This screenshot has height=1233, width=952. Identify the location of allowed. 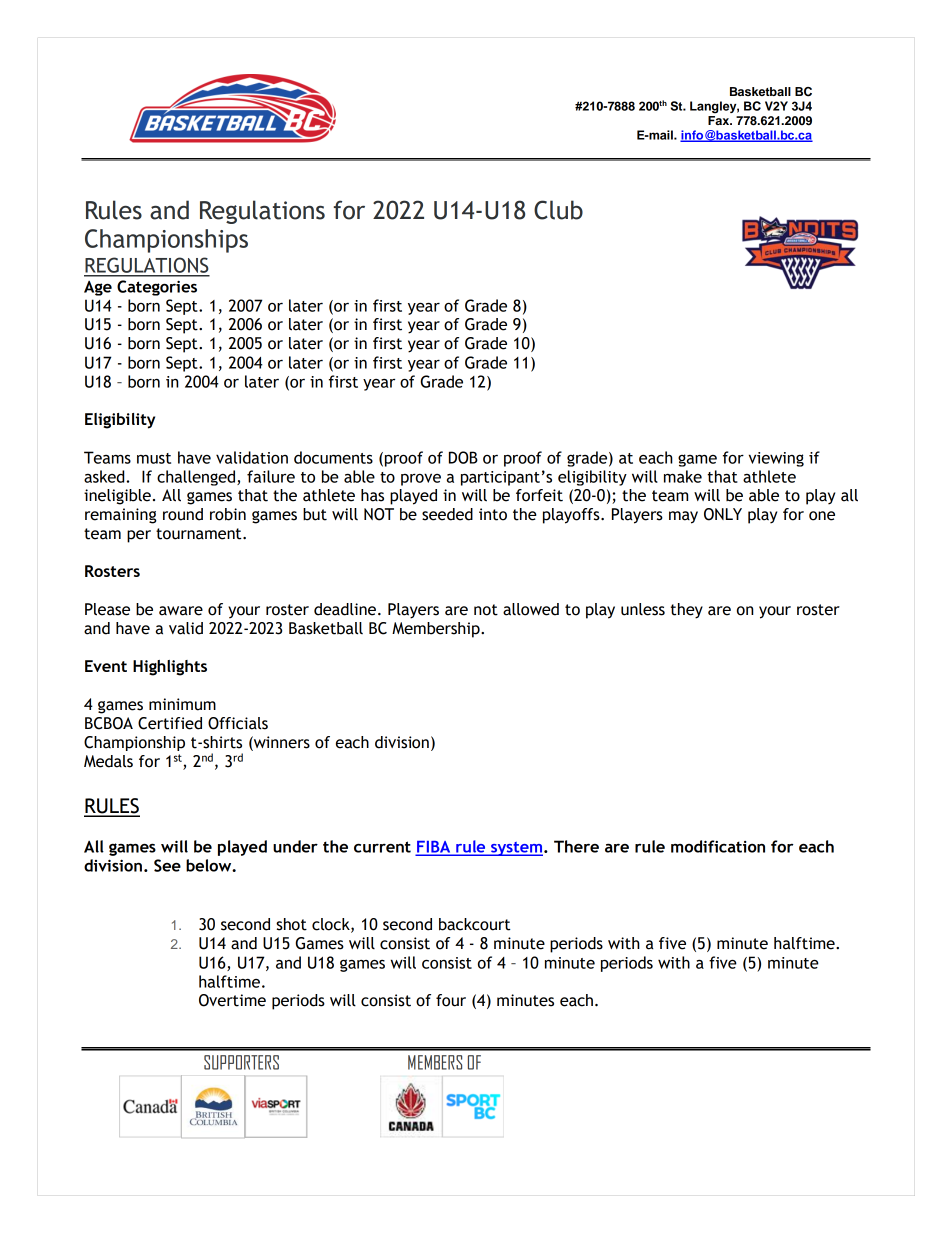
(531, 609).
